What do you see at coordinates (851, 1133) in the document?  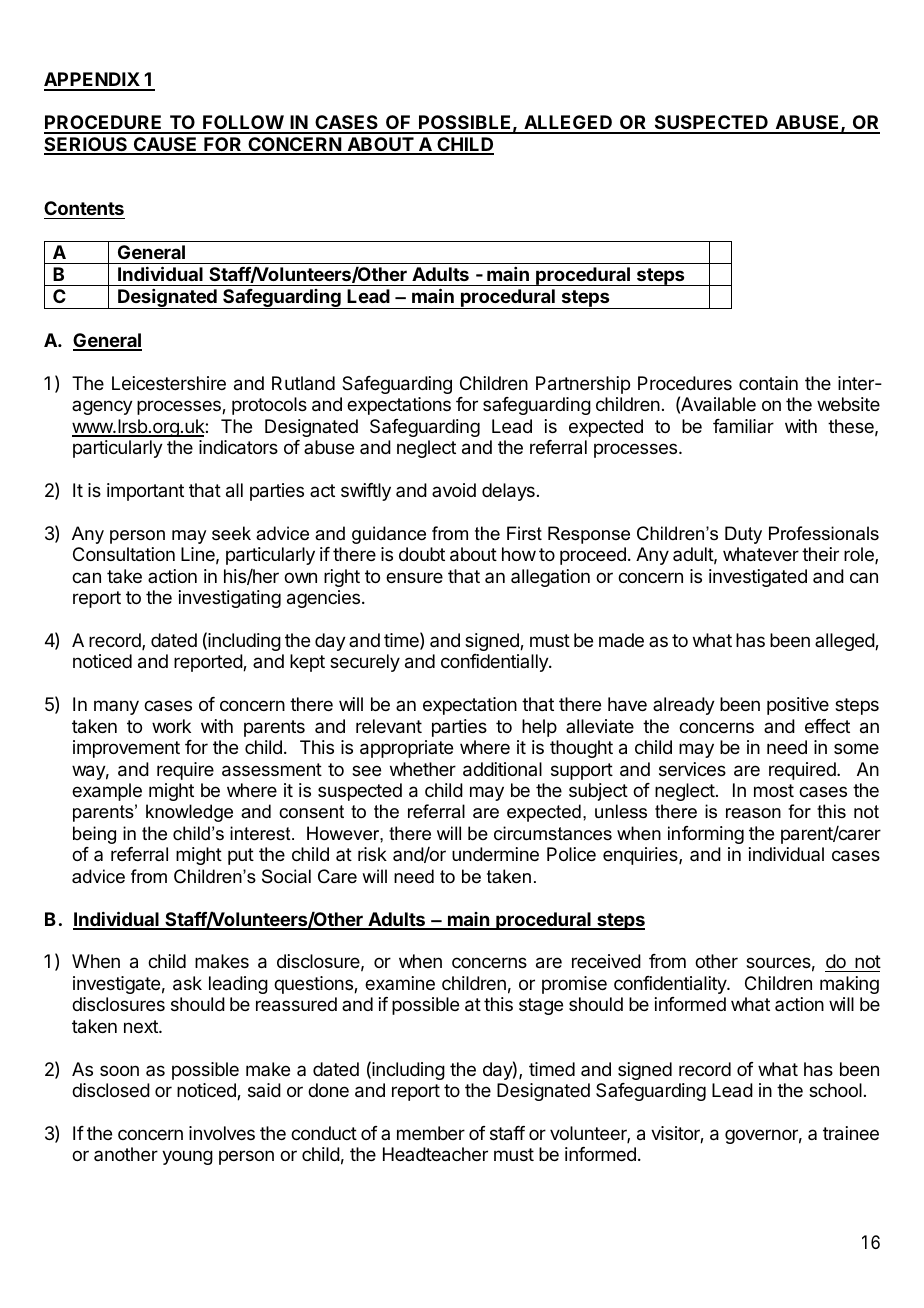 I see `trainee` at bounding box center [851, 1133].
